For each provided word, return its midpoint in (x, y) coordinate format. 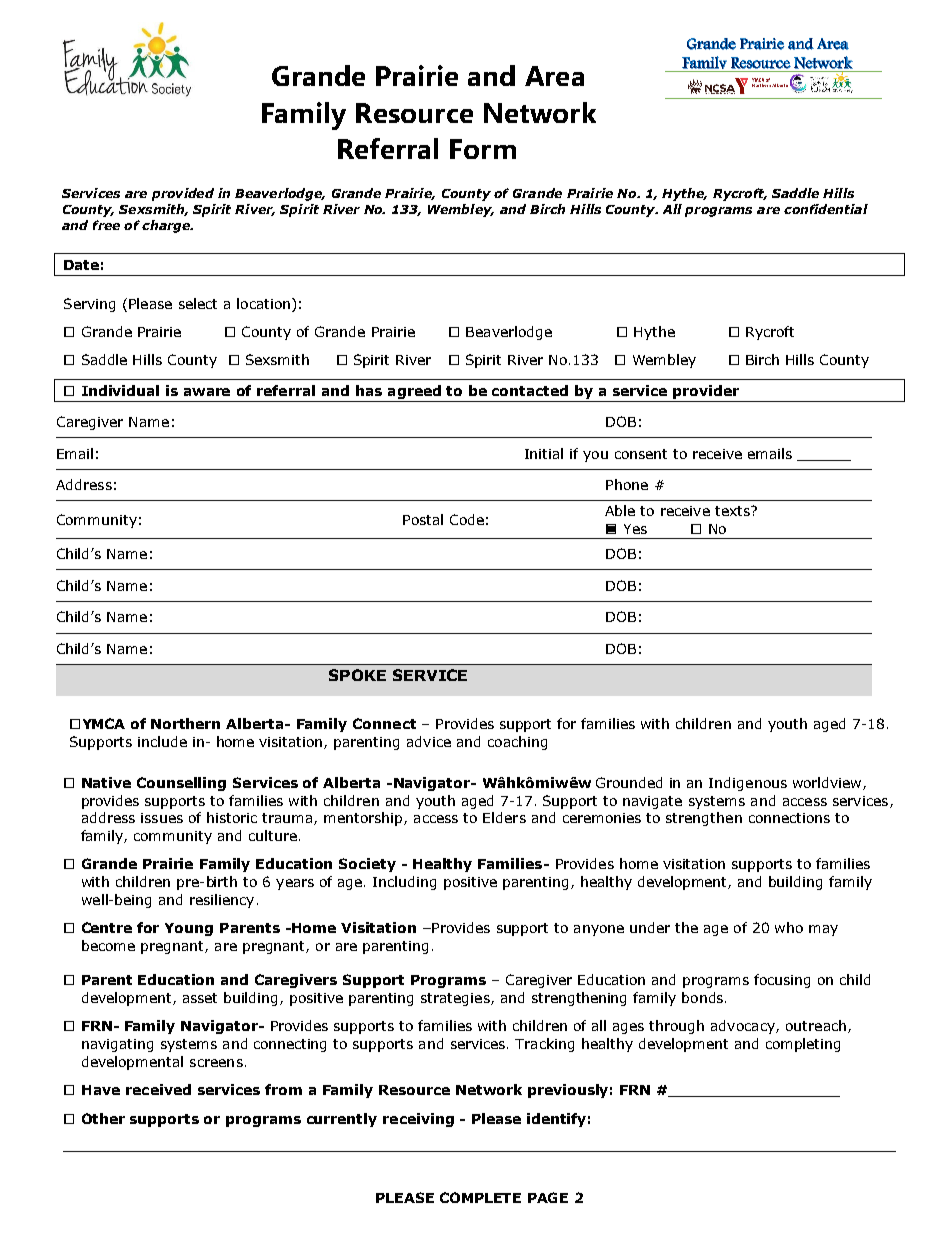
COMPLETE (480, 1197)
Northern (185, 723)
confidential (826, 209)
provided (183, 194)
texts (733, 511)
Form (483, 149)
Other (103, 1118)
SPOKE (357, 675)
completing (803, 1045)
